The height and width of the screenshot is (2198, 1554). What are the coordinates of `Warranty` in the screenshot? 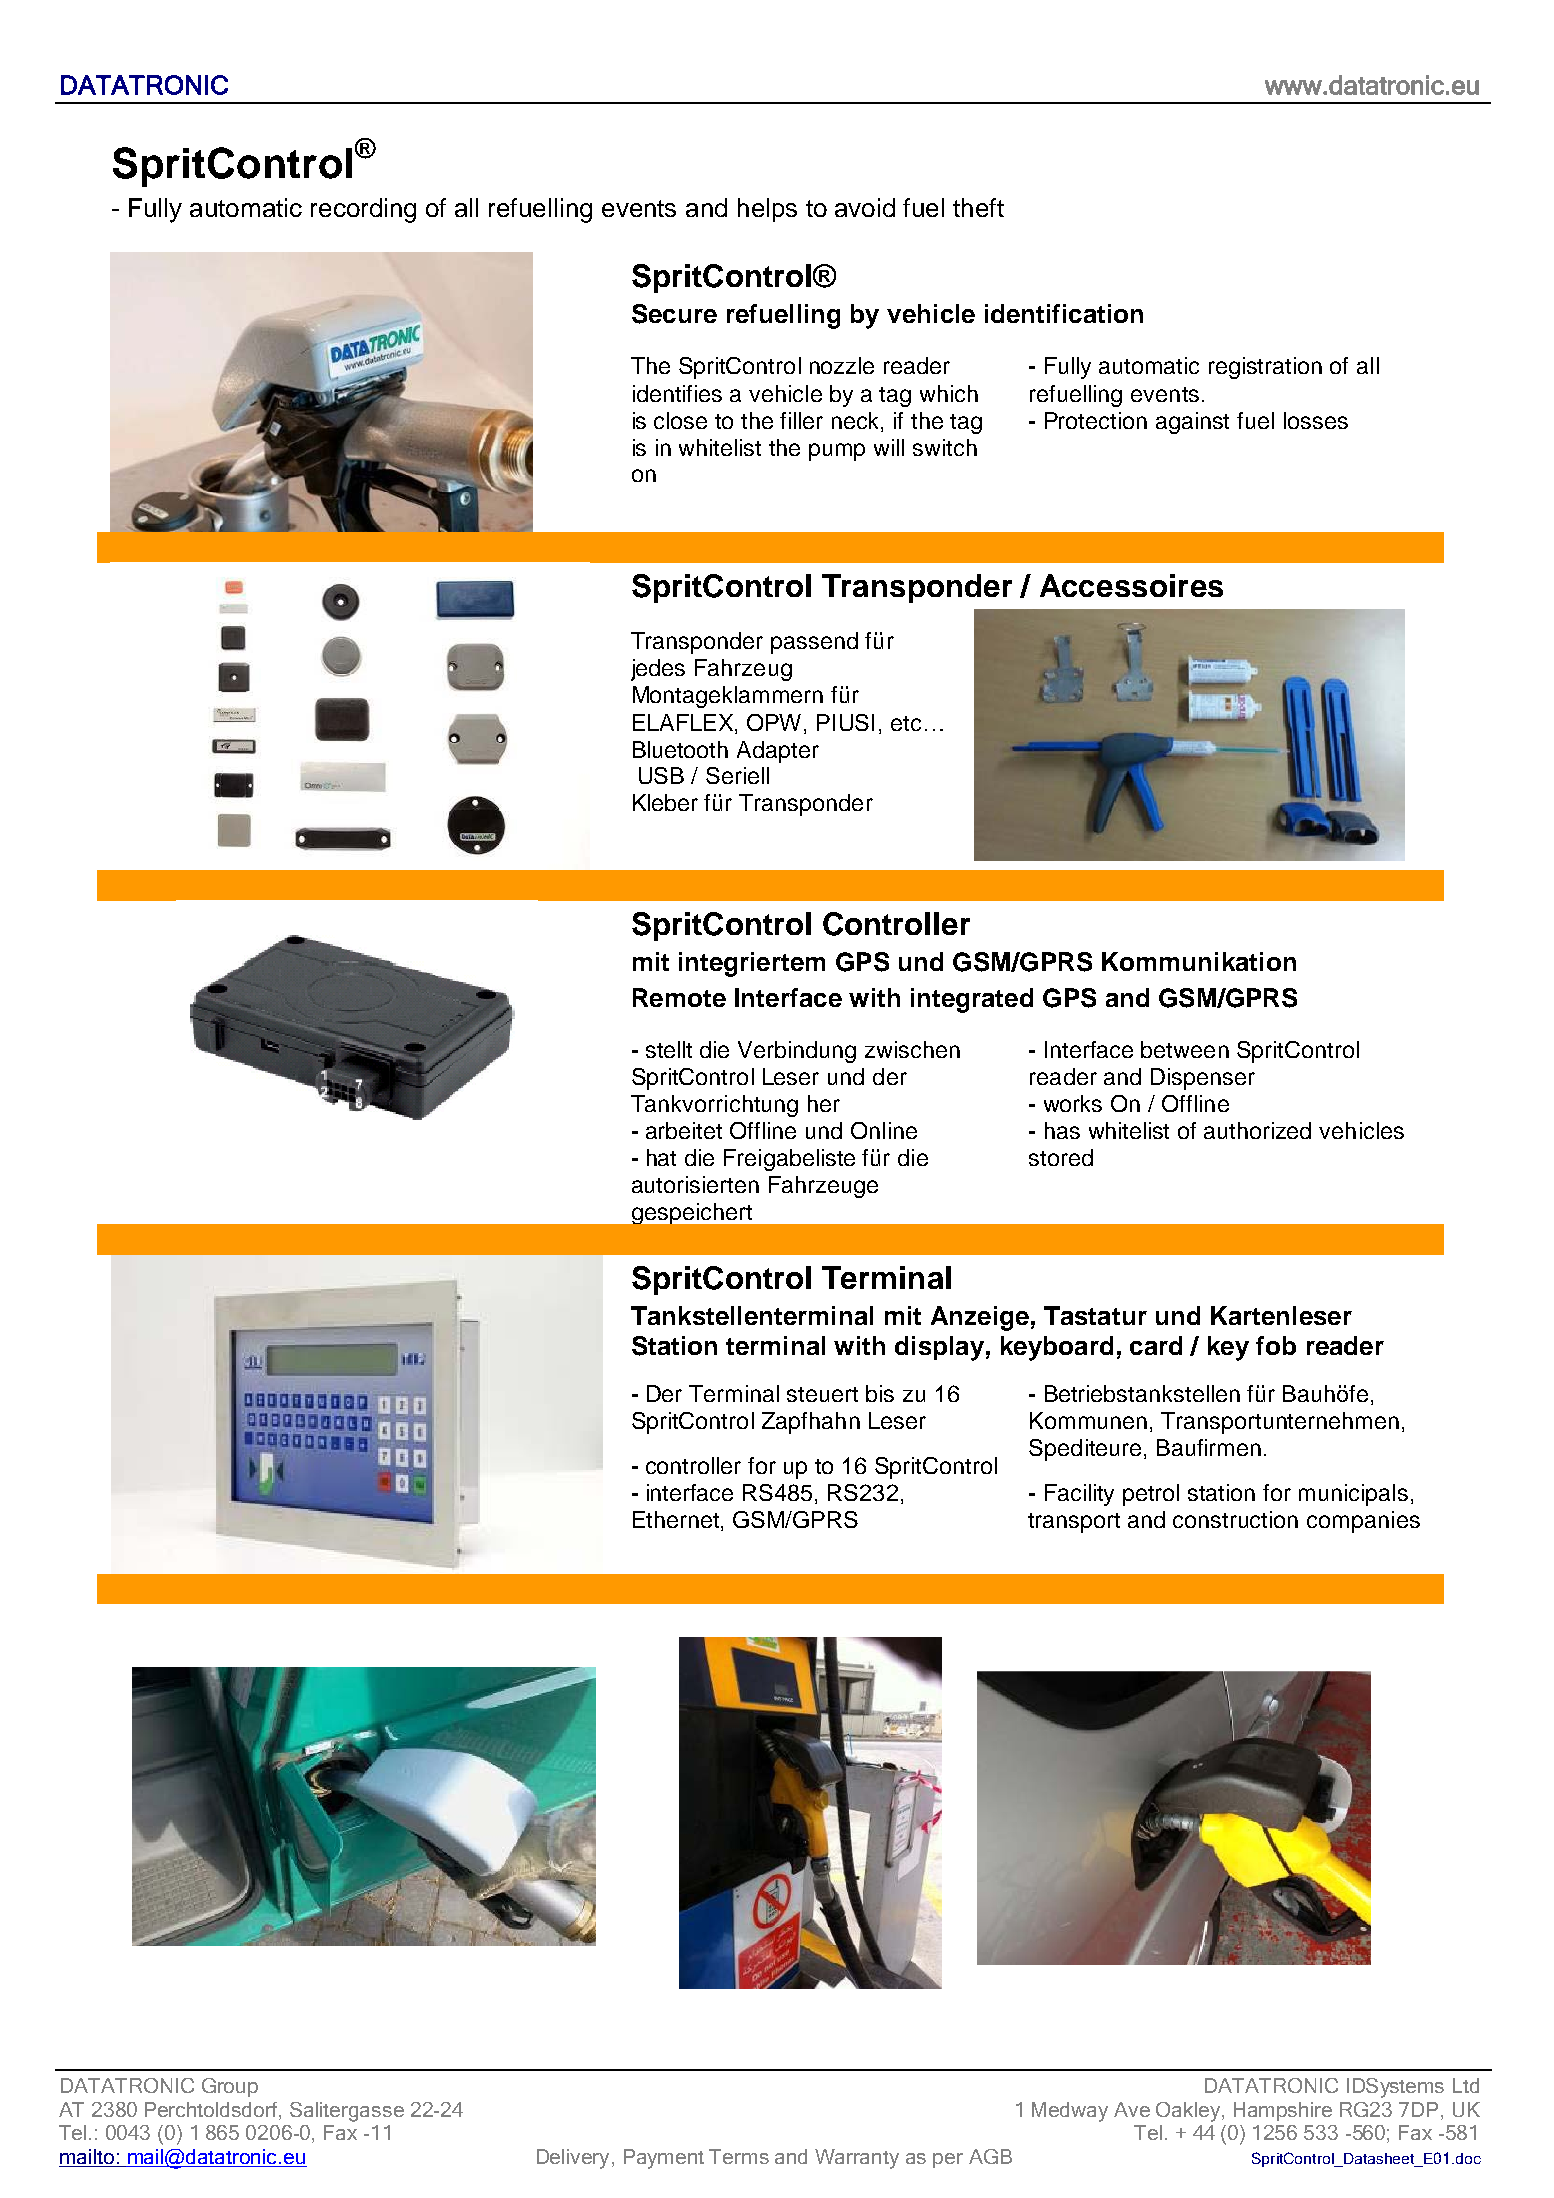 It's located at (857, 2159).
